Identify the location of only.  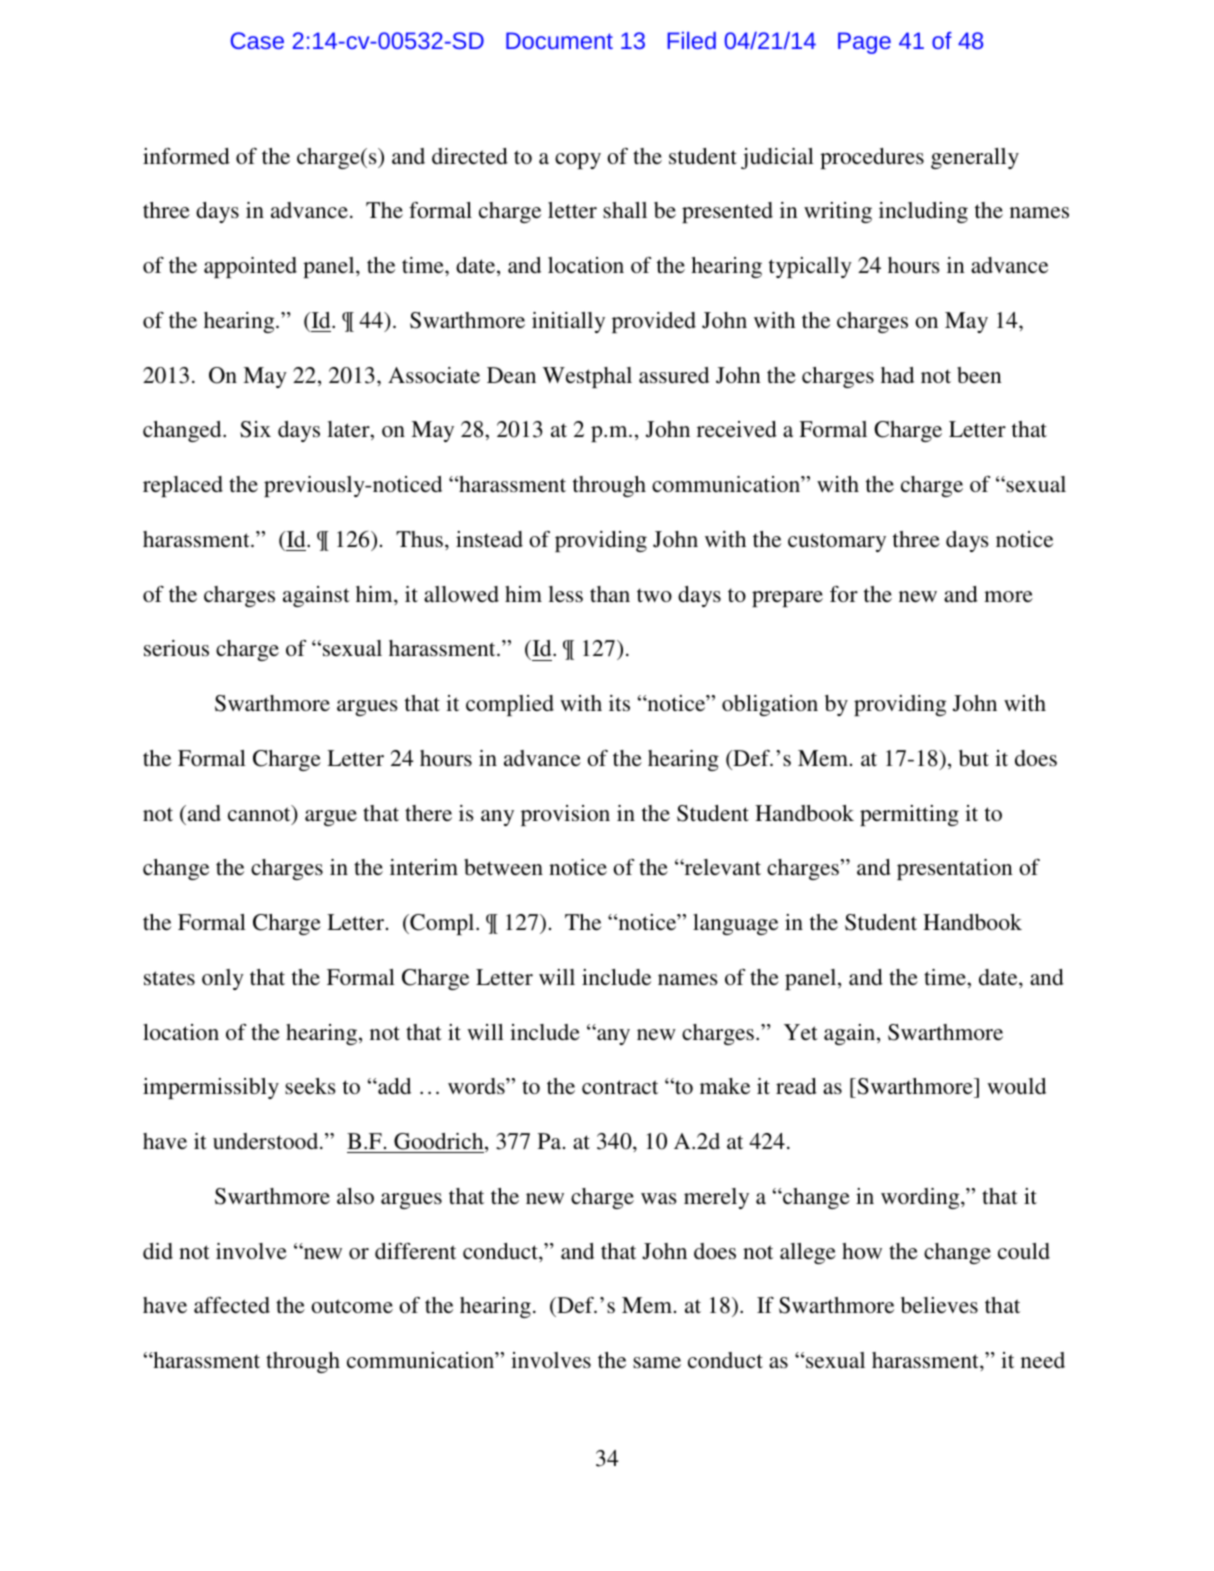
(223, 979).
